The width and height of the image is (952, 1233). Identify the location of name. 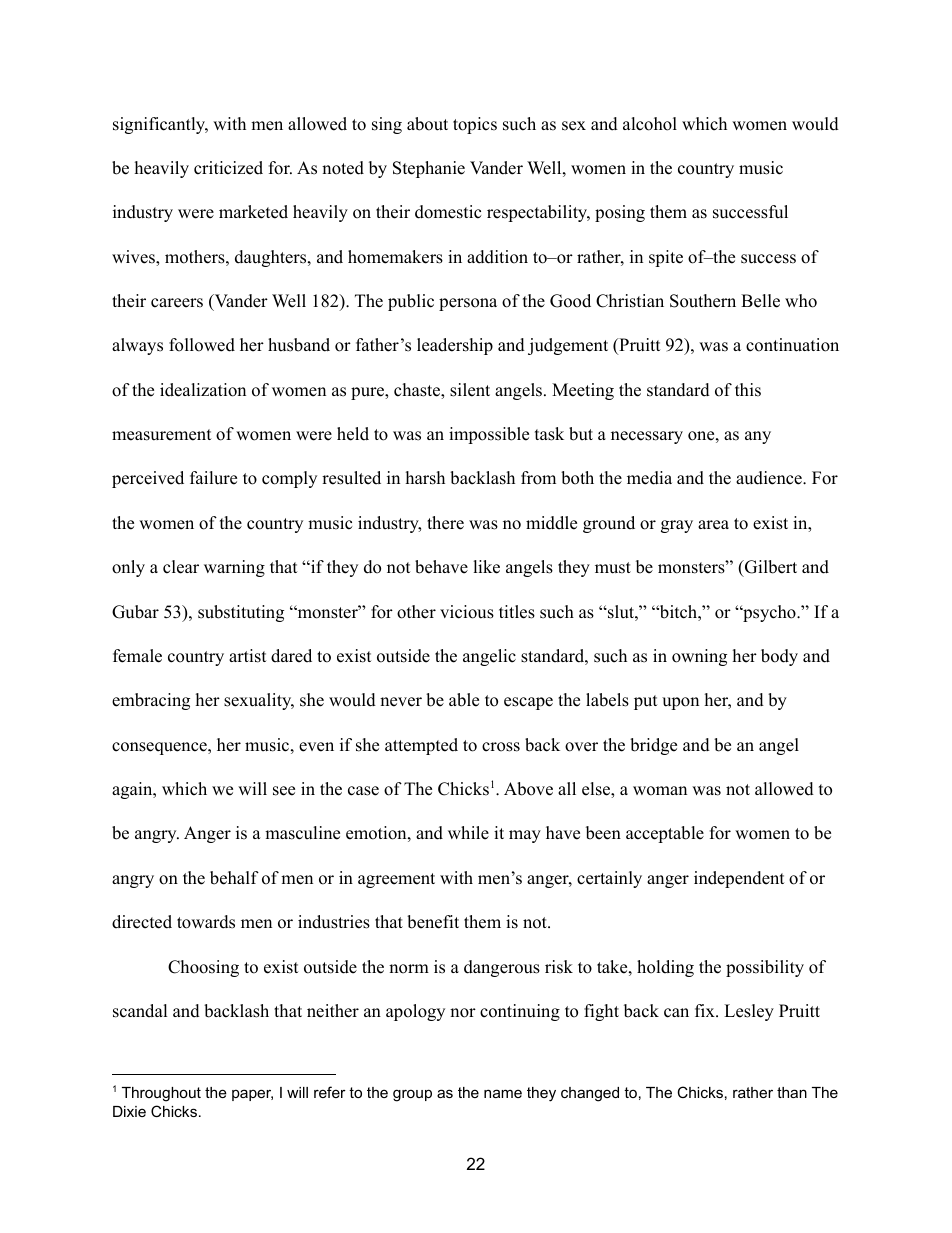
(503, 1093).
